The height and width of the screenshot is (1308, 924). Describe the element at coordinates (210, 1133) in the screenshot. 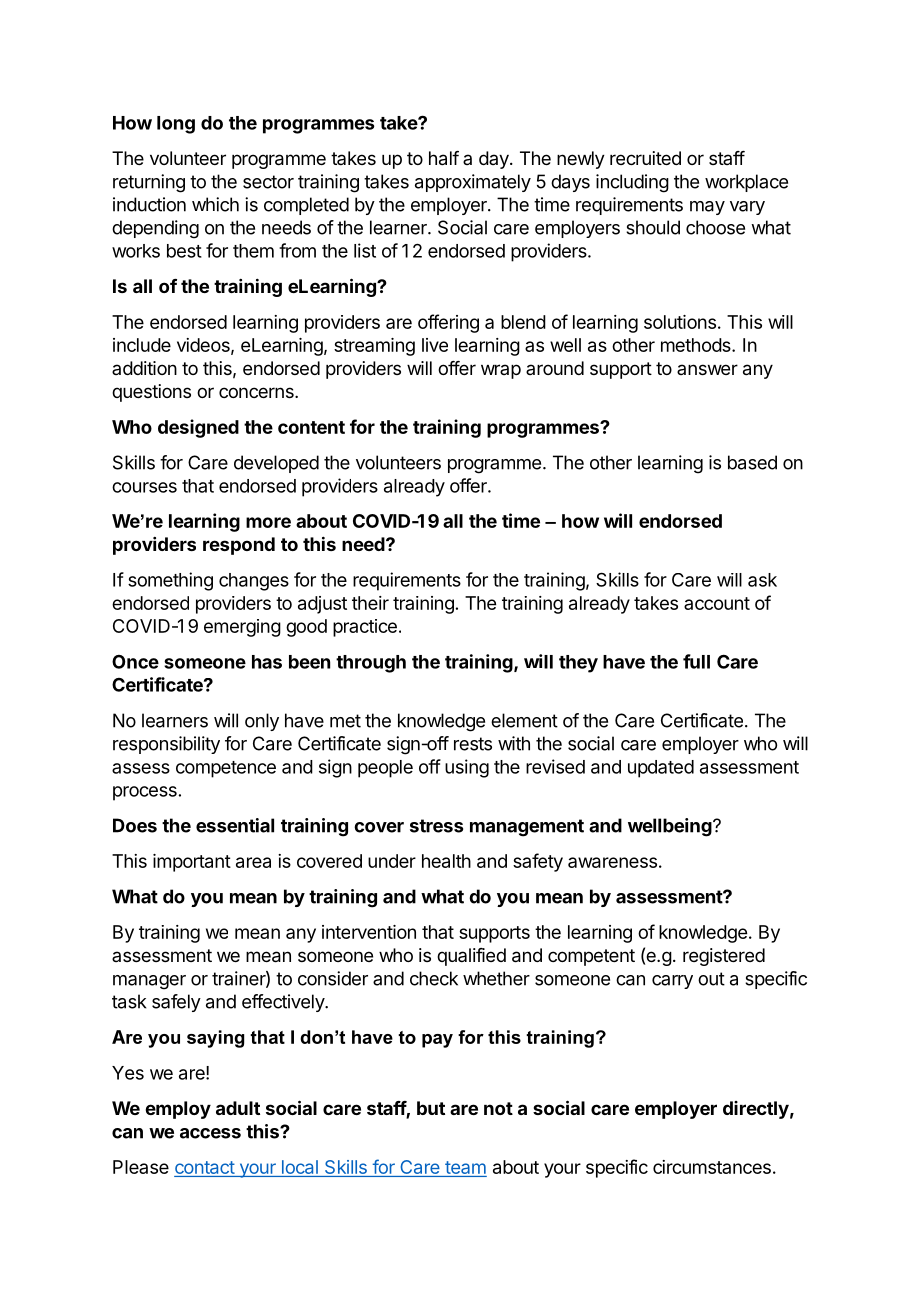

I see `access` at that location.
